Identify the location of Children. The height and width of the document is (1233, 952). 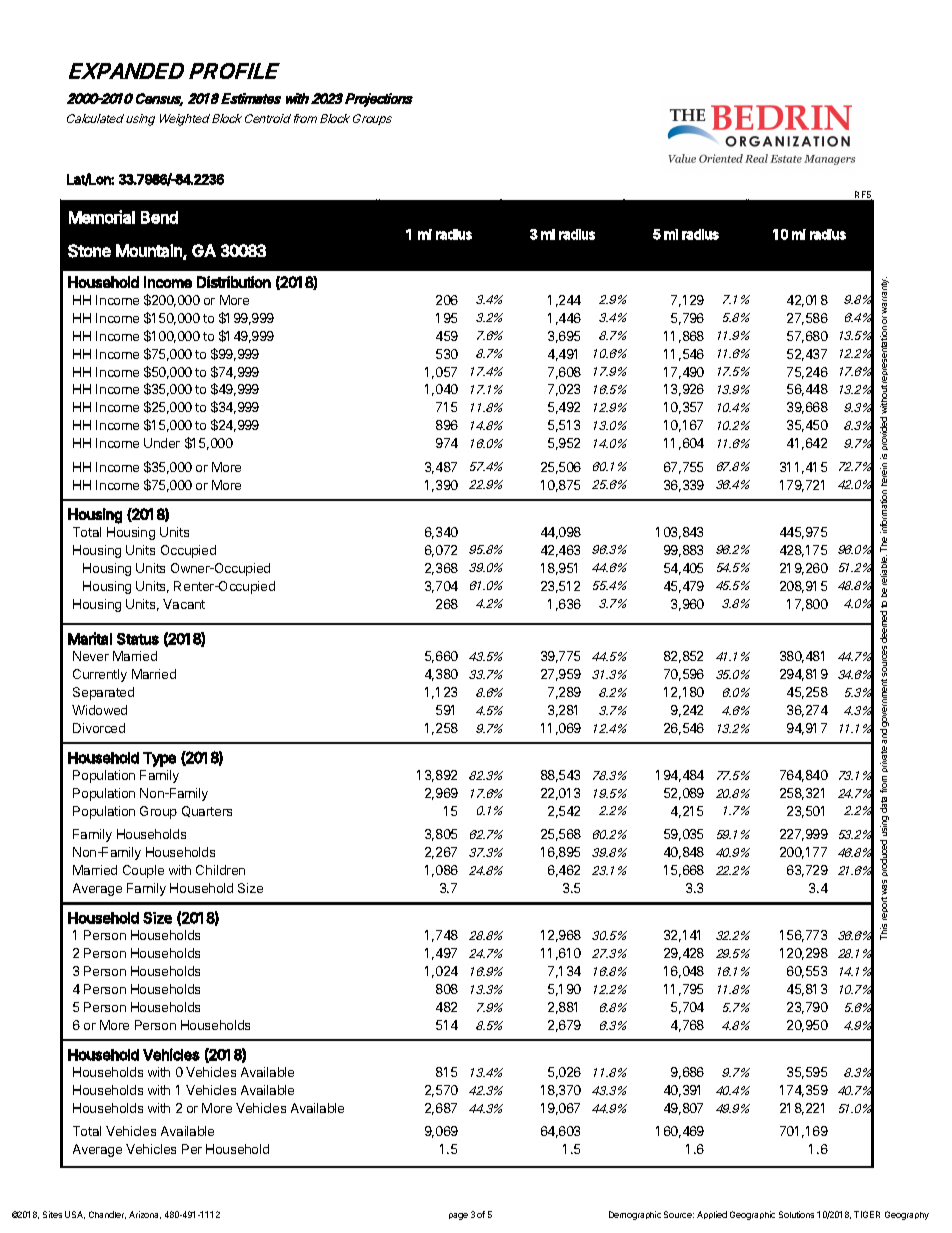
(220, 870).
